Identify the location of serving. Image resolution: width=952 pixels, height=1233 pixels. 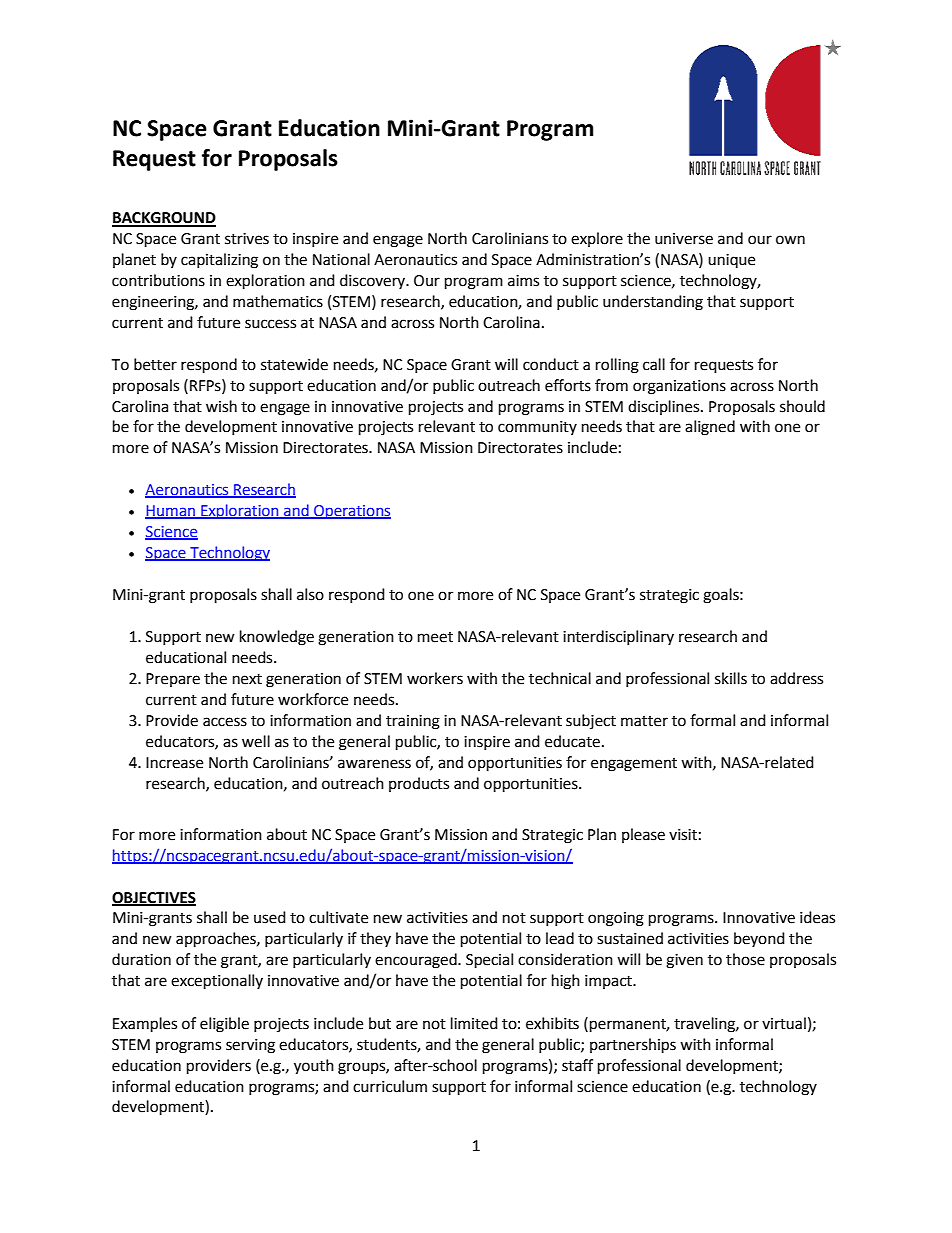
(250, 1046).
